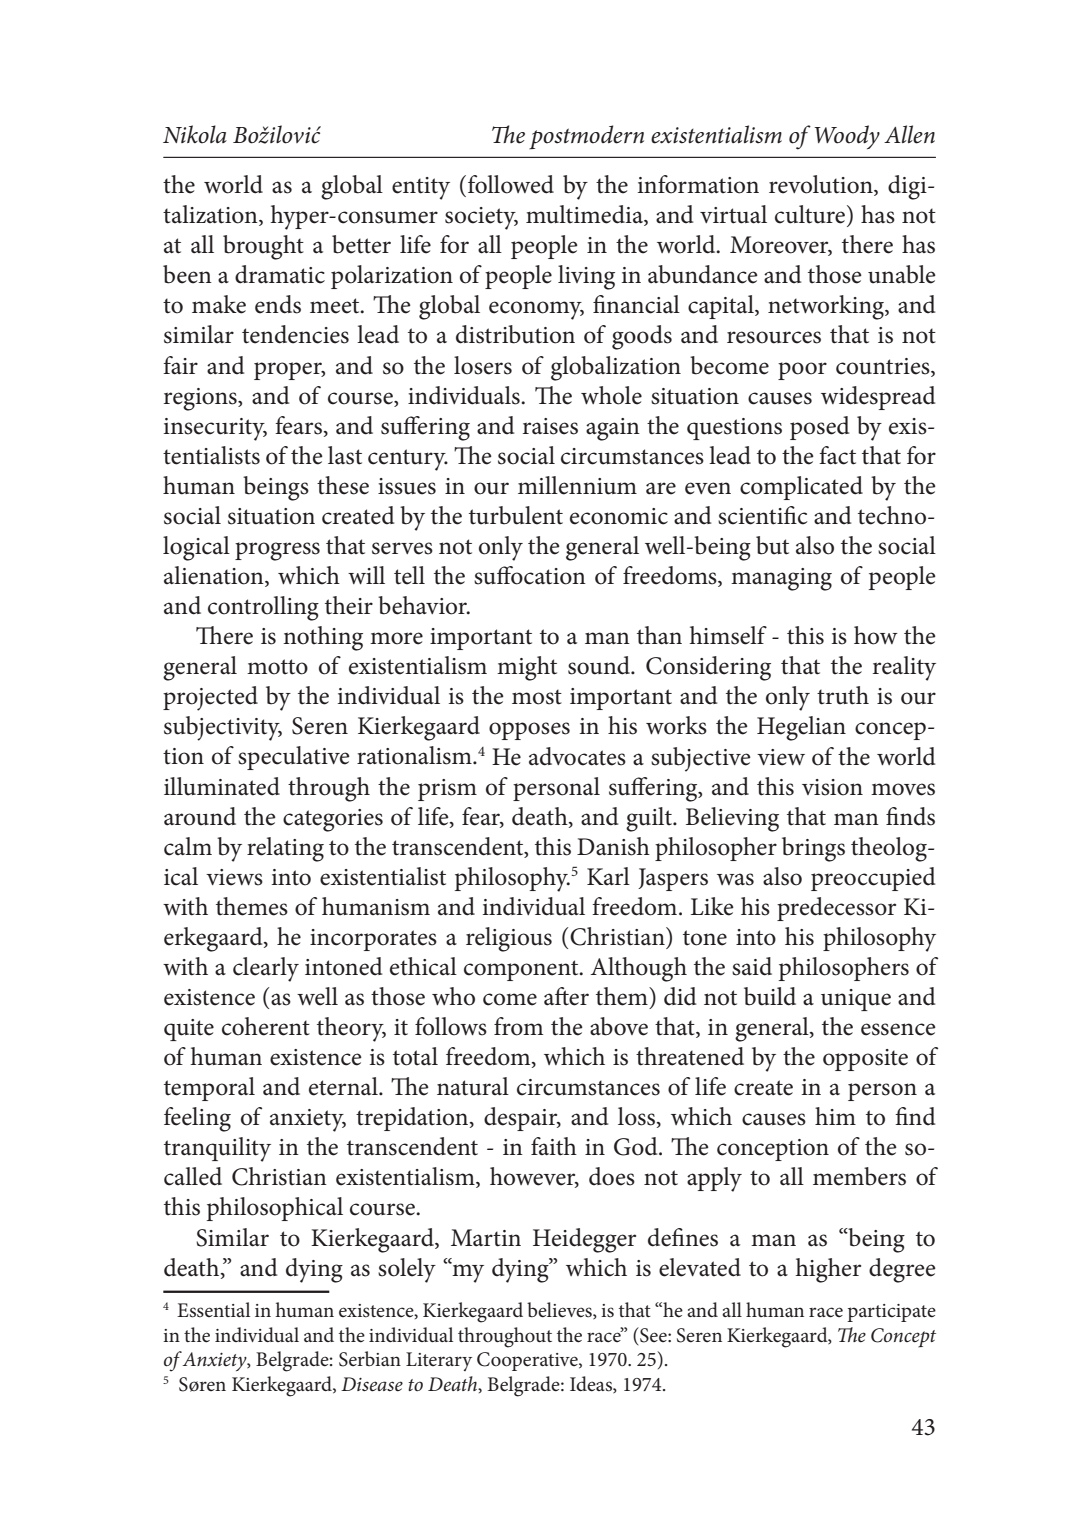 The image size is (1078, 1535). Describe the element at coordinates (527, 668) in the page. I see `might` at that location.
